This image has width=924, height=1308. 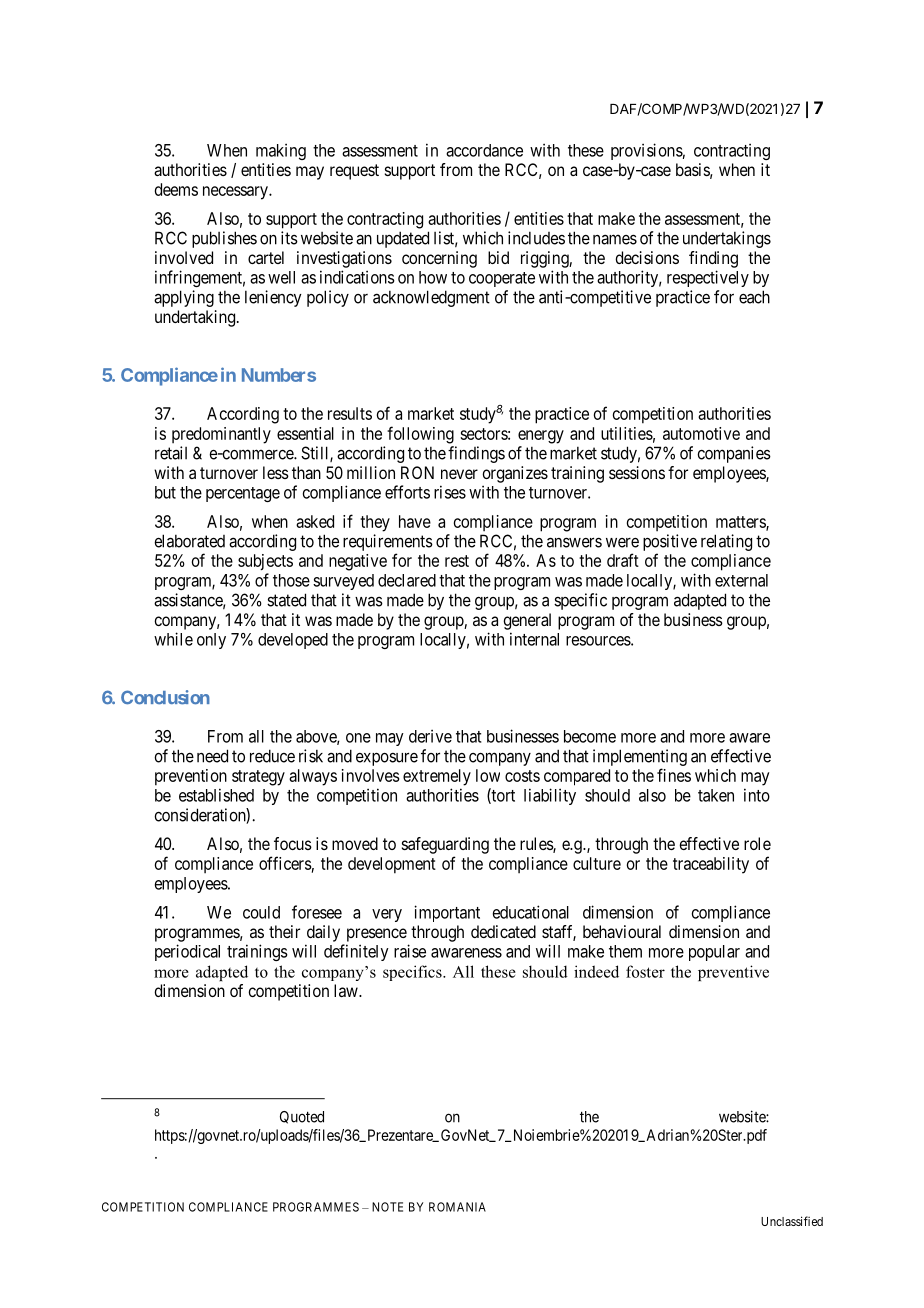 What do you see at coordinates (647, 257) in the image?
I see `decisions` at bounding box center [647, 257].
